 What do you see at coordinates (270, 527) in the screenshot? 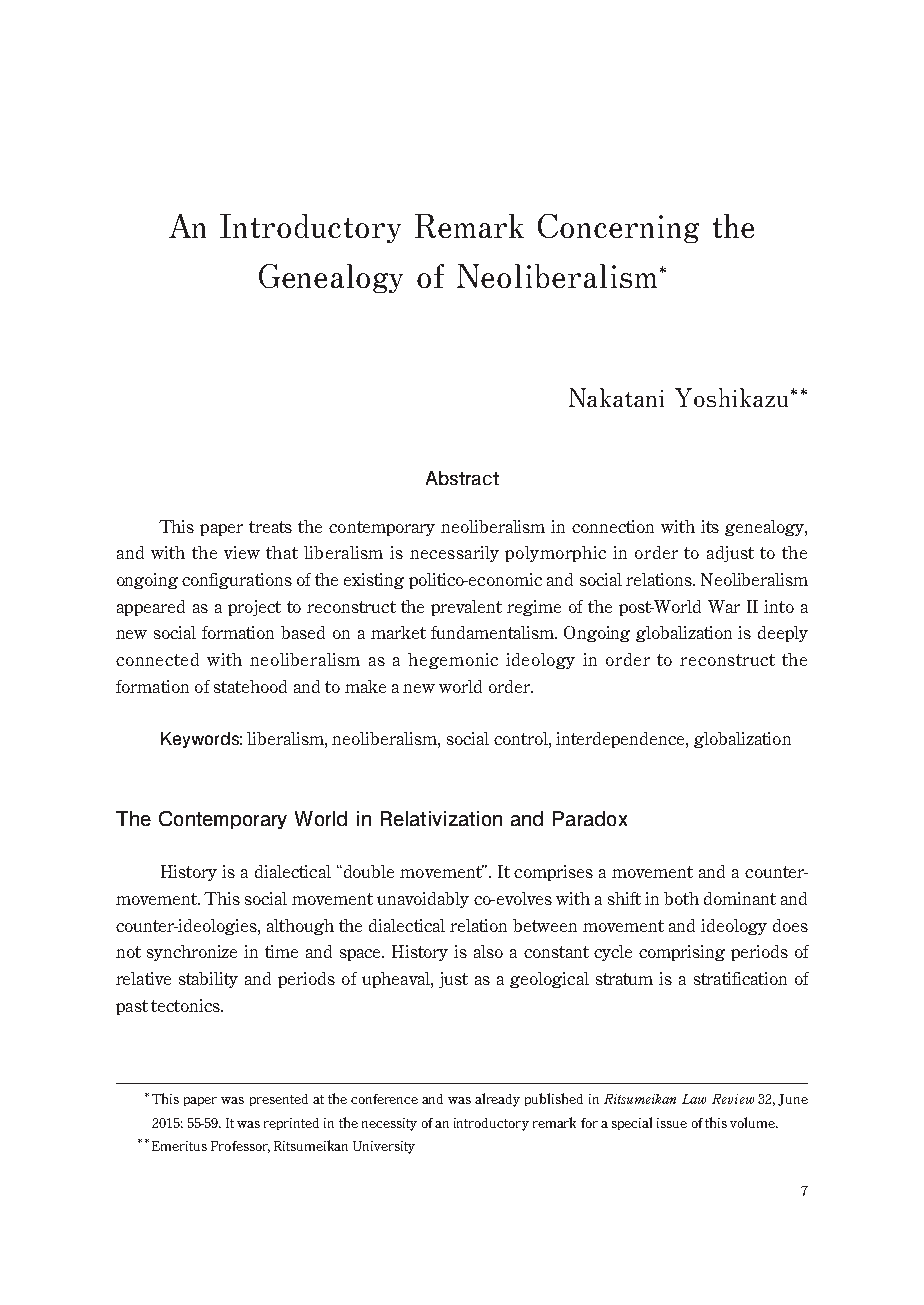
I see `treats` at bounding box center [270, 527].
